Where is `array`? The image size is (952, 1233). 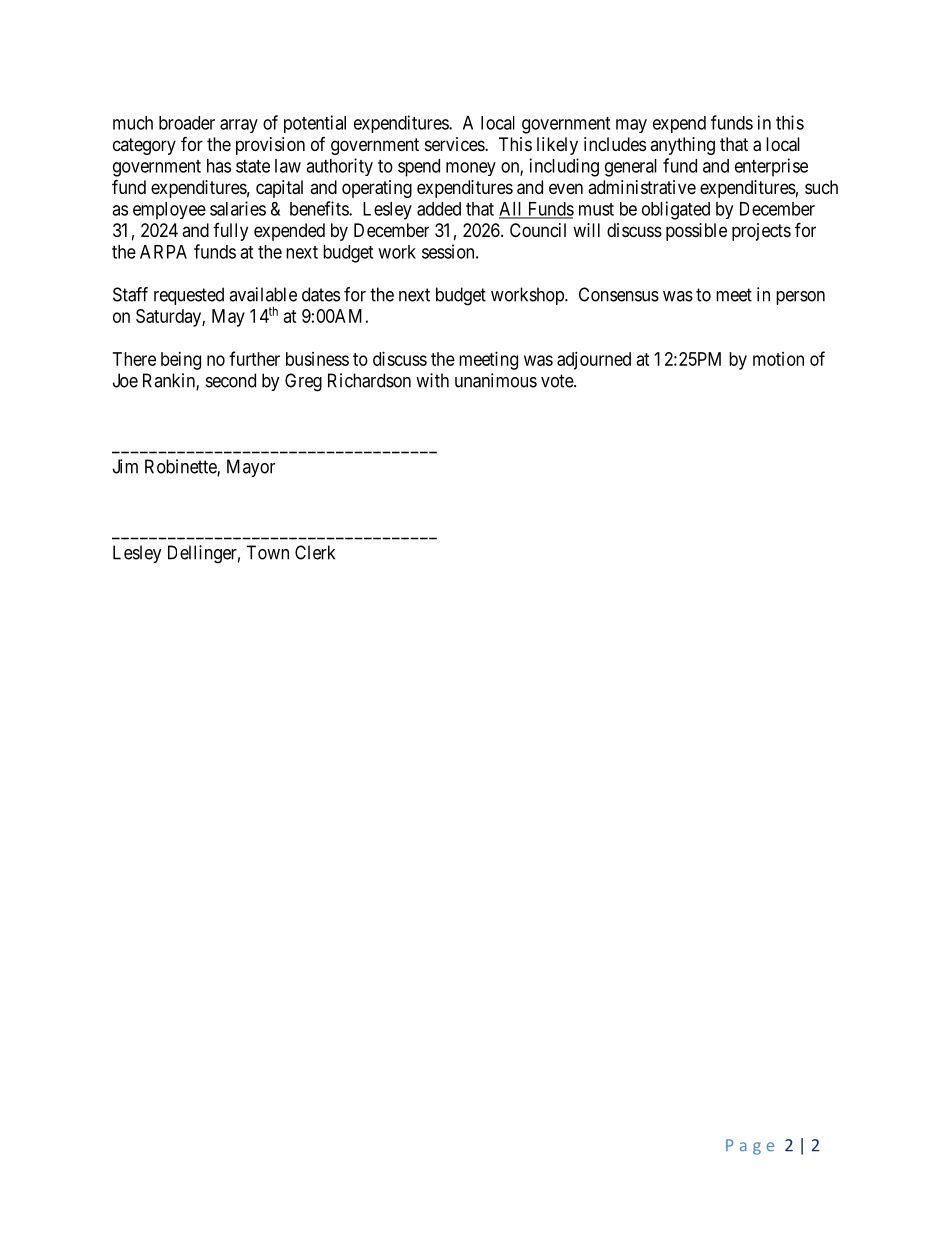
array is located at coordinates (239, 126).
